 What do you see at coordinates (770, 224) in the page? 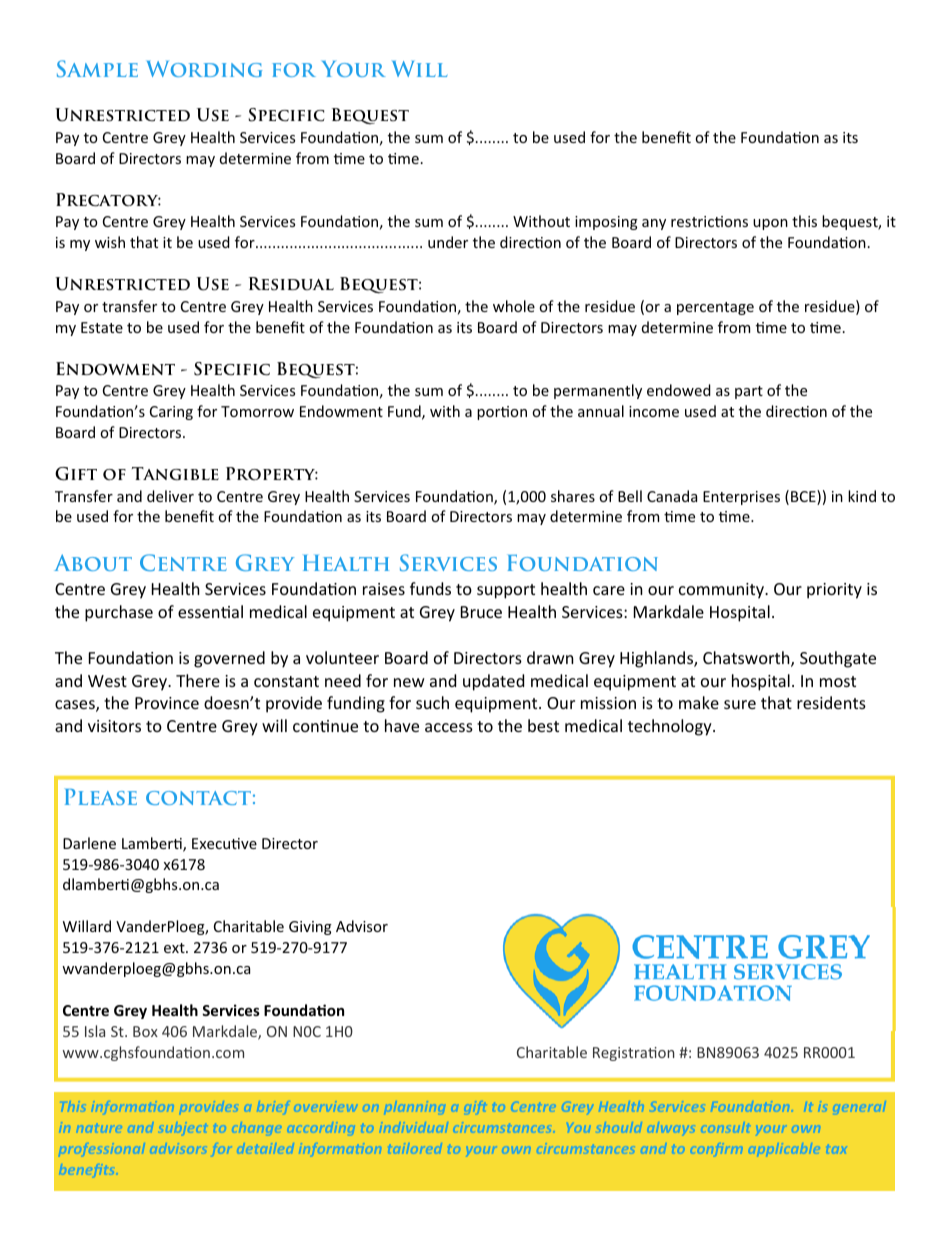
I see `upon` at bounding box center [770, 224].
